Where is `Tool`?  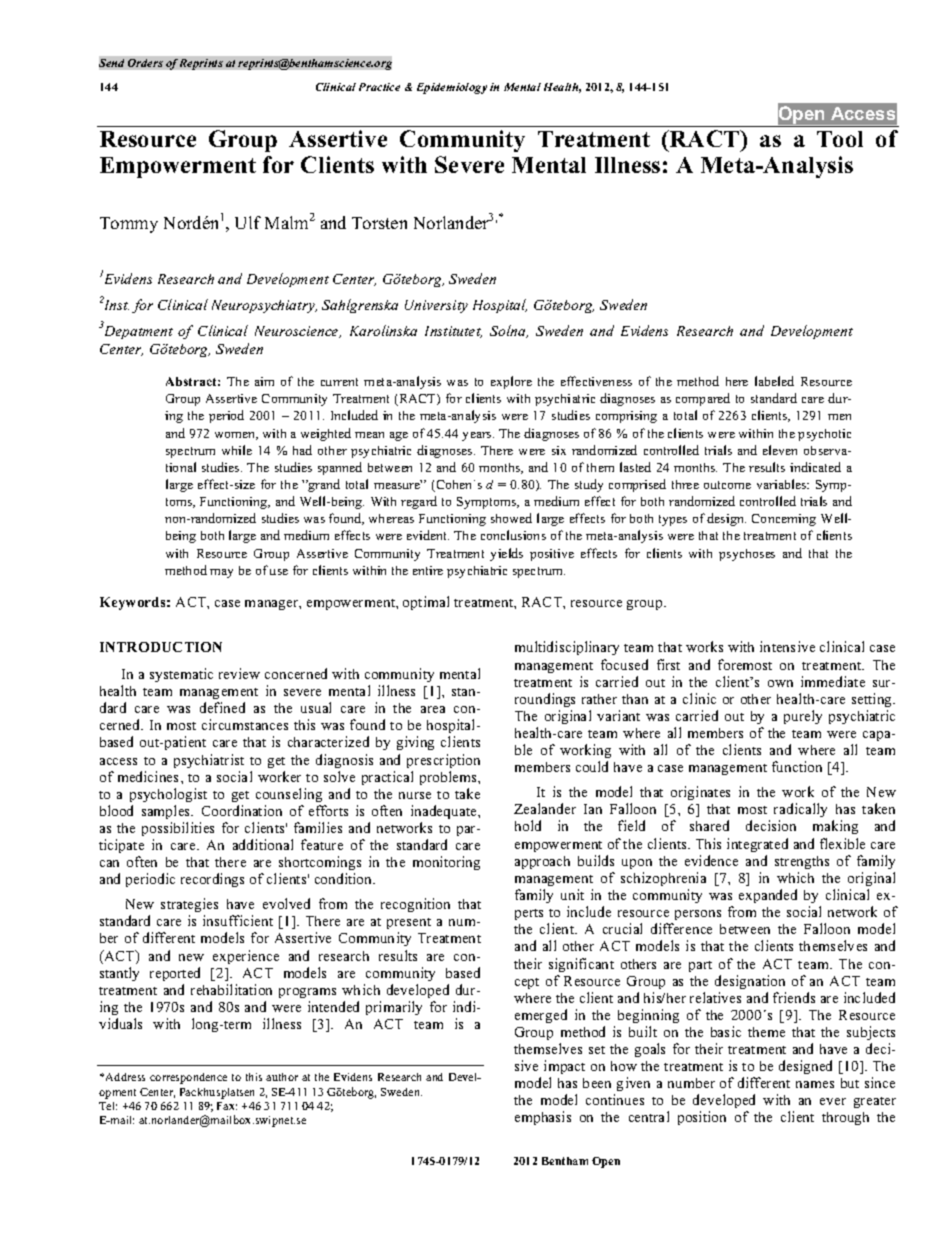 Tool is located at coordinates (840, 139).
